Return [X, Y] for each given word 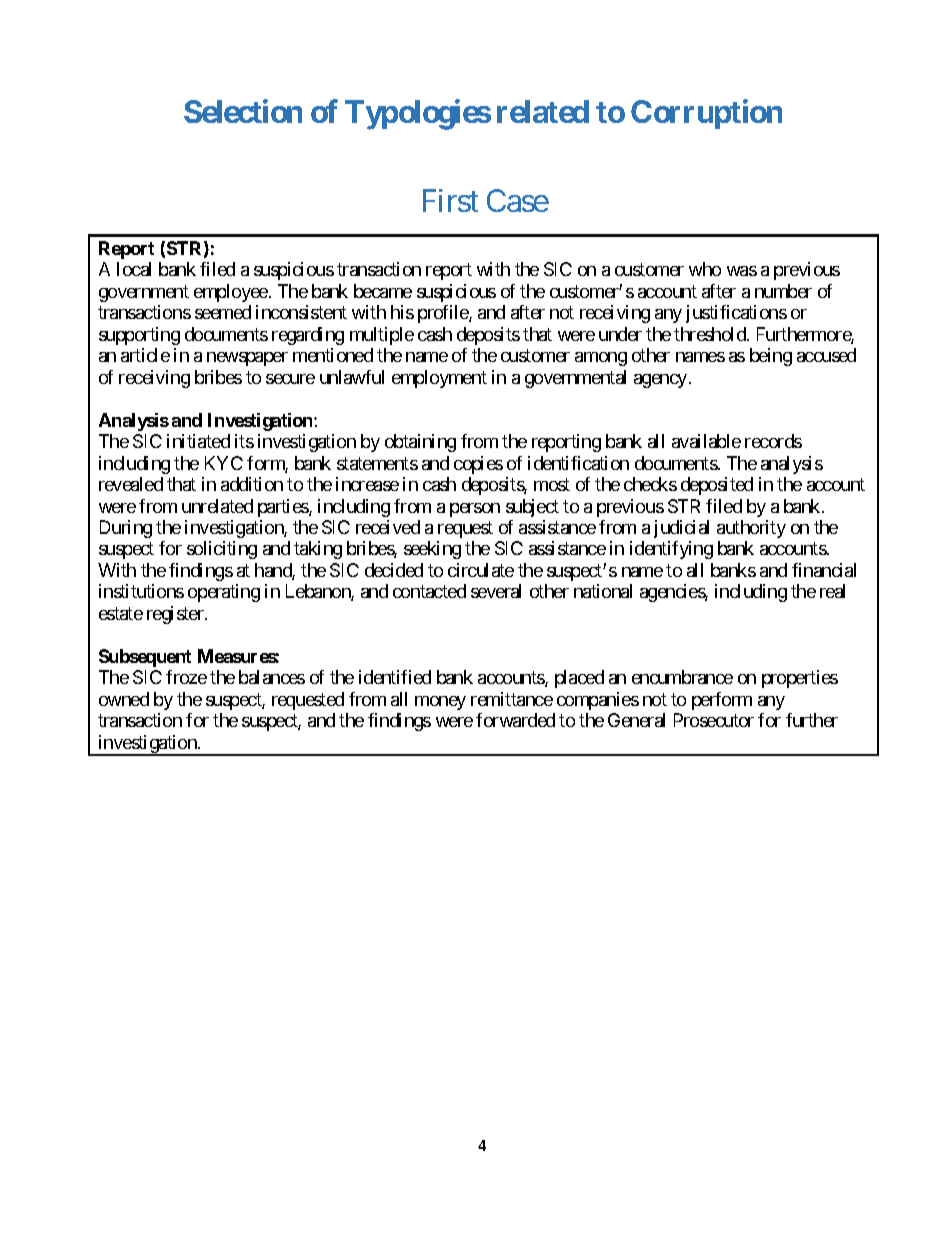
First [450, 200]
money [440, 703]
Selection [243, 111]
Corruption [706, 114]
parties [284, 508]
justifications [736, 314]
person [475, 510]
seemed [223, 312]
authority [751, 529]
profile [444, 314]
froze [186, 677]
